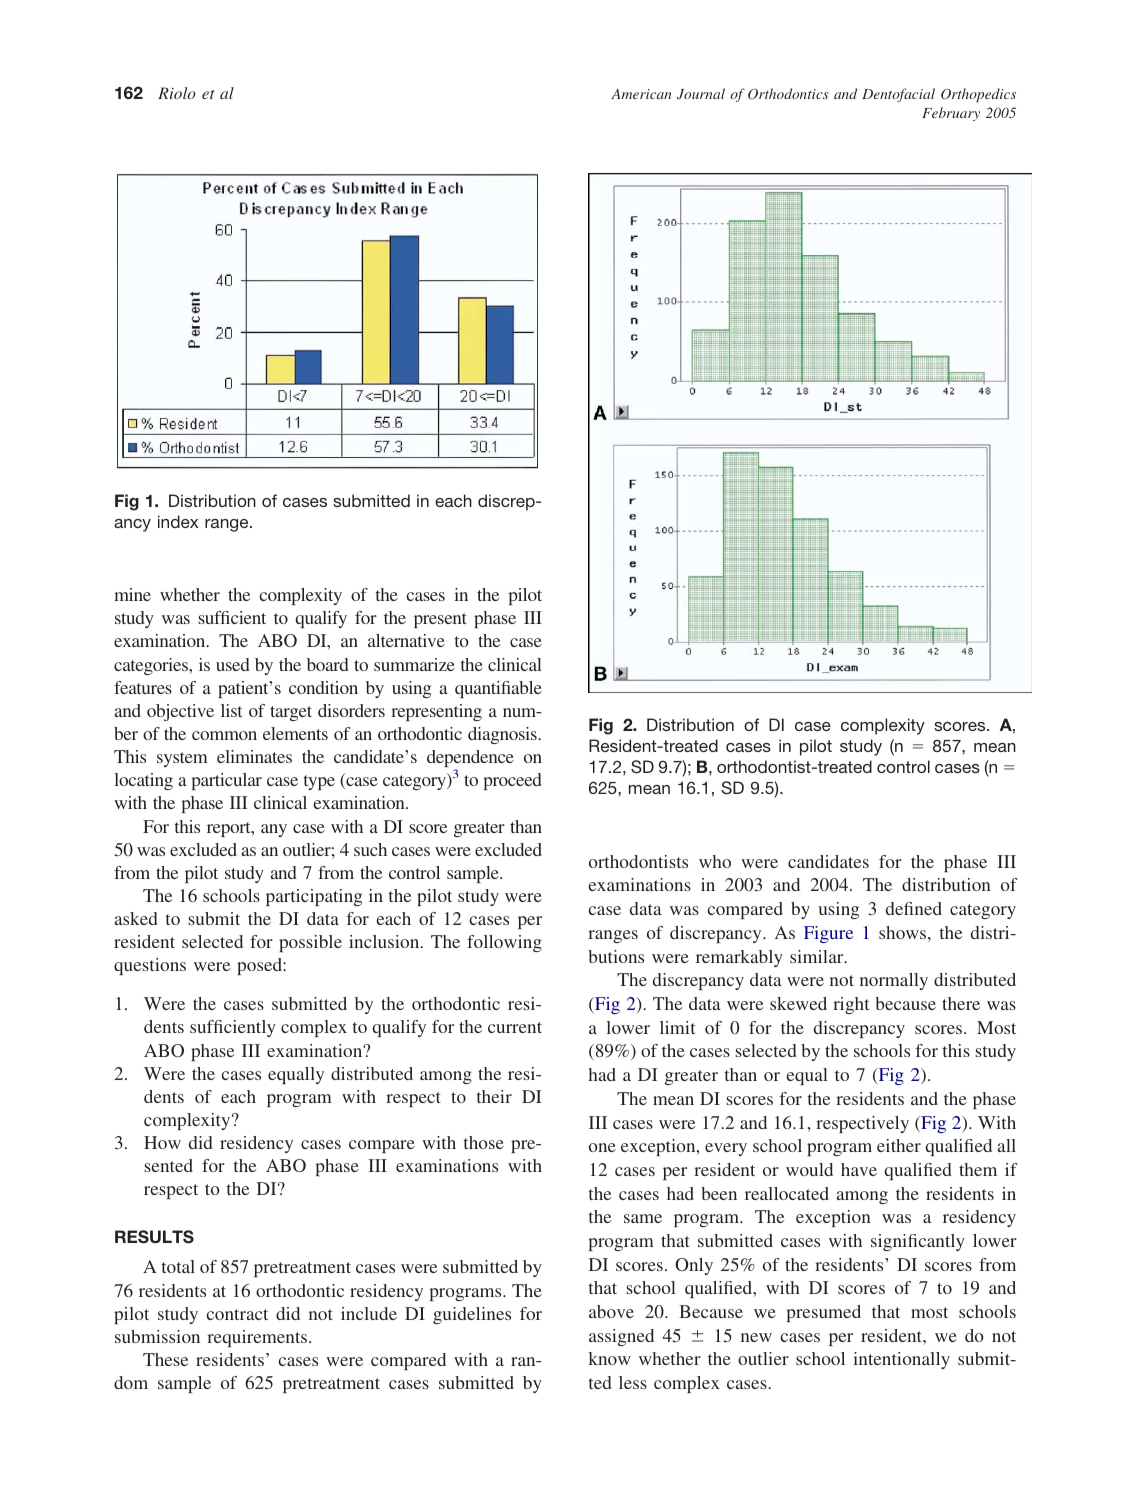 The width and height of the screenshot is (1128, 1510). I want to click on above, so click(611, 1311).
